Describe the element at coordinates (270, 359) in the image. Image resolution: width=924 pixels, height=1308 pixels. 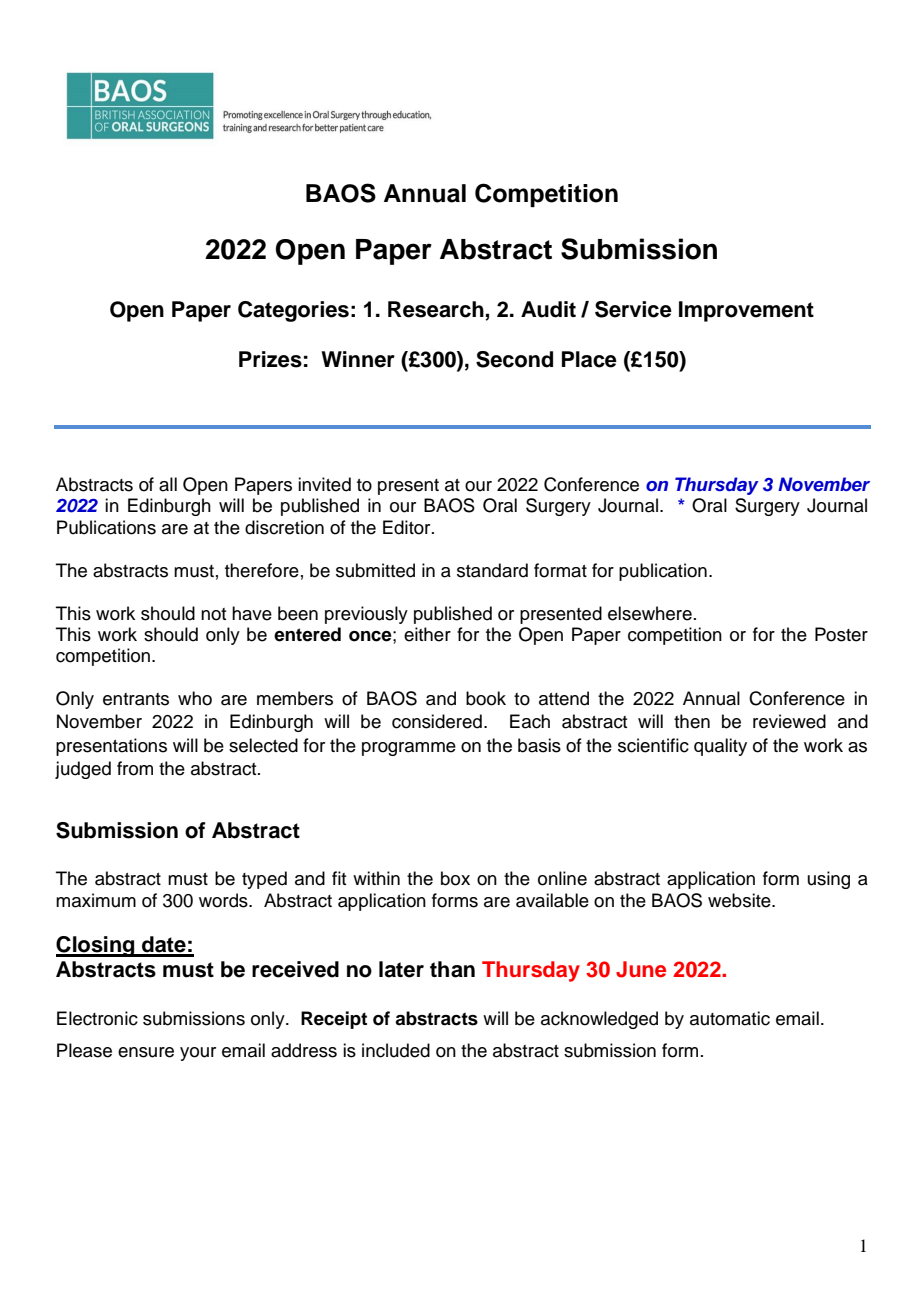
I see `Prizes` at that location.
